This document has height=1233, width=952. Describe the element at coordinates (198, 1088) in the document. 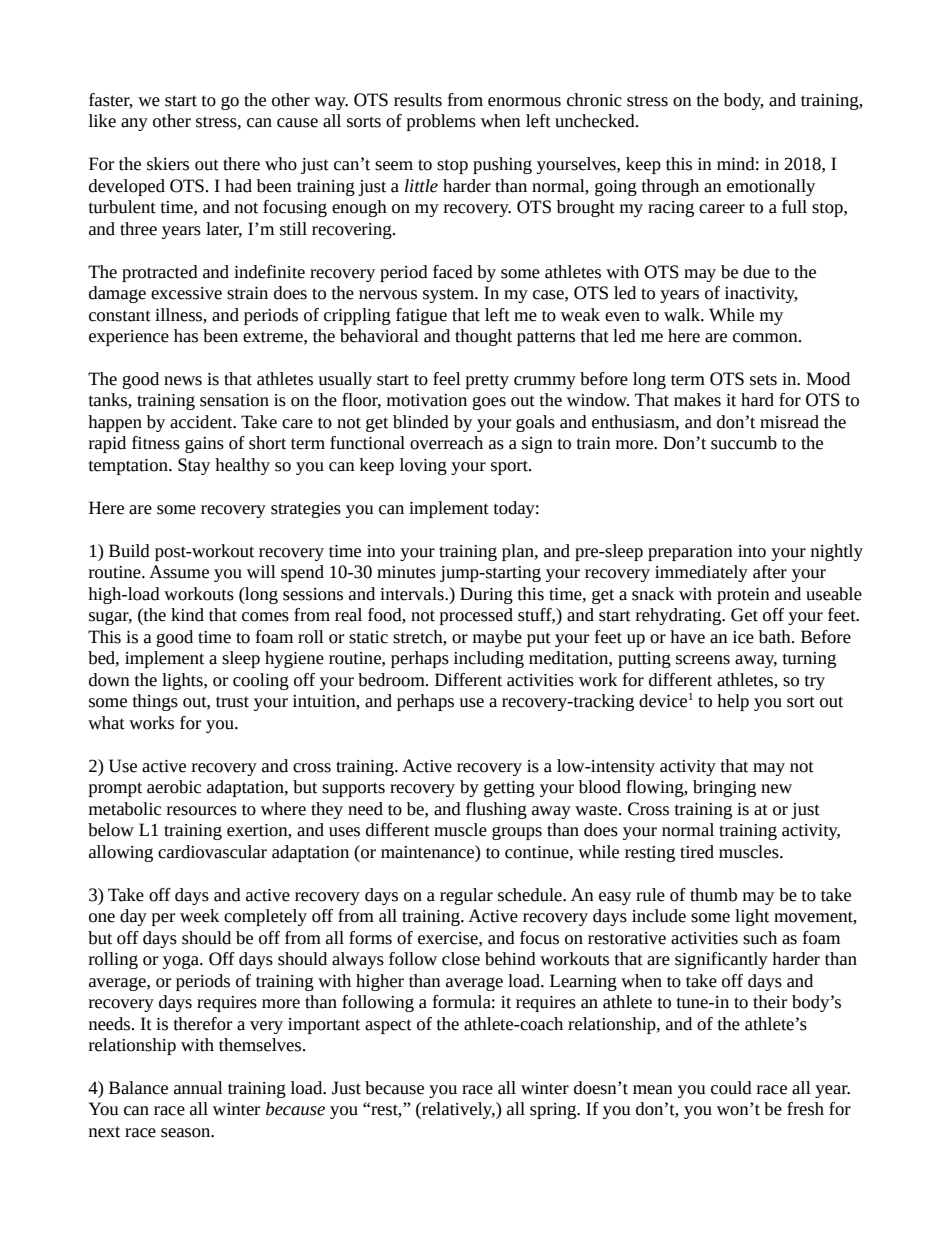

I see `annual` at that location.
